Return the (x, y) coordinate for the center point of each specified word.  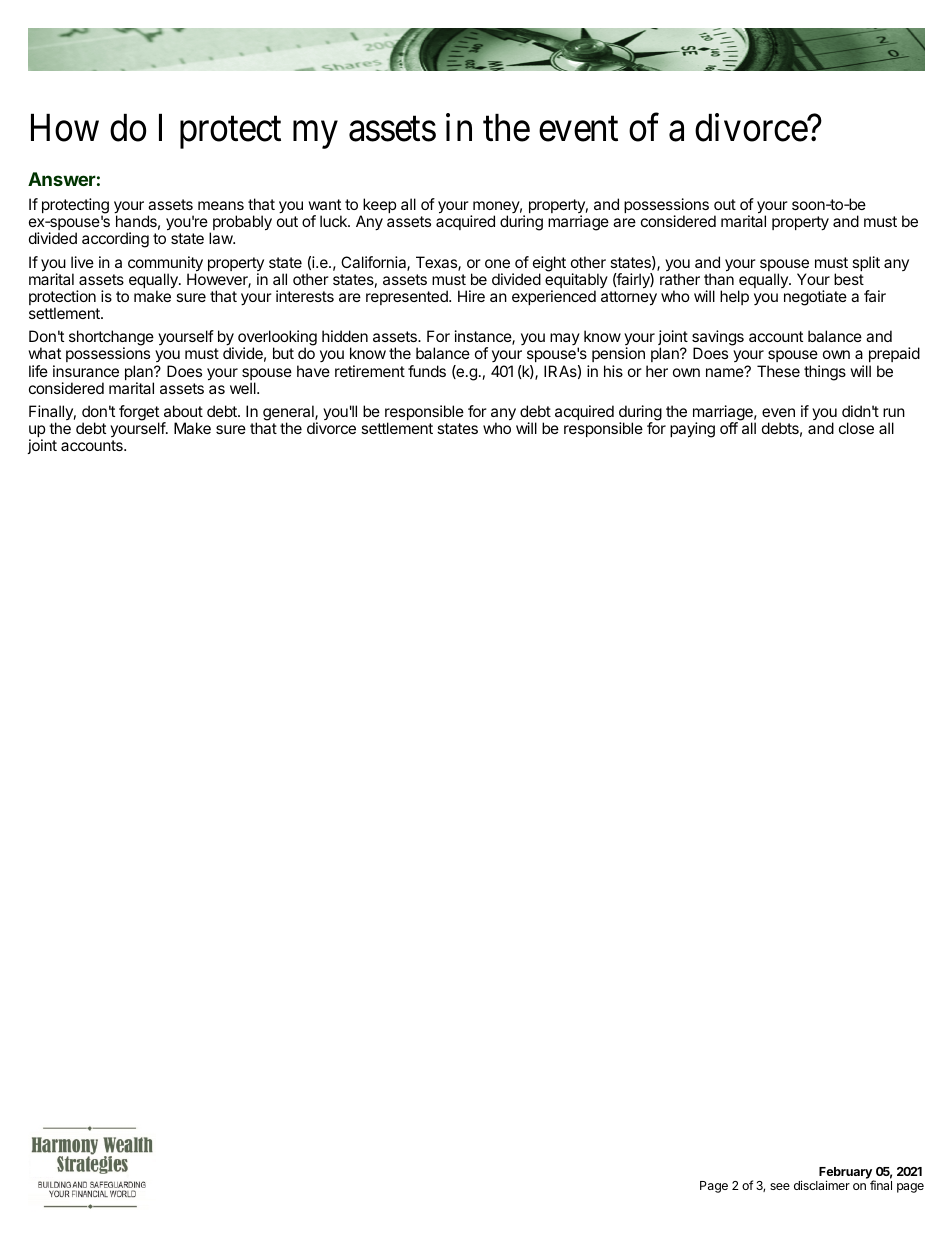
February (845, 1174)
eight (549, 265)
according (115, 240)
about (183, 411)
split (866, 263)
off (729, 428)
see (780, 1186)
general (289, 414)
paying (692, 430)
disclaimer (822, 1185)
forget (139, 414)
